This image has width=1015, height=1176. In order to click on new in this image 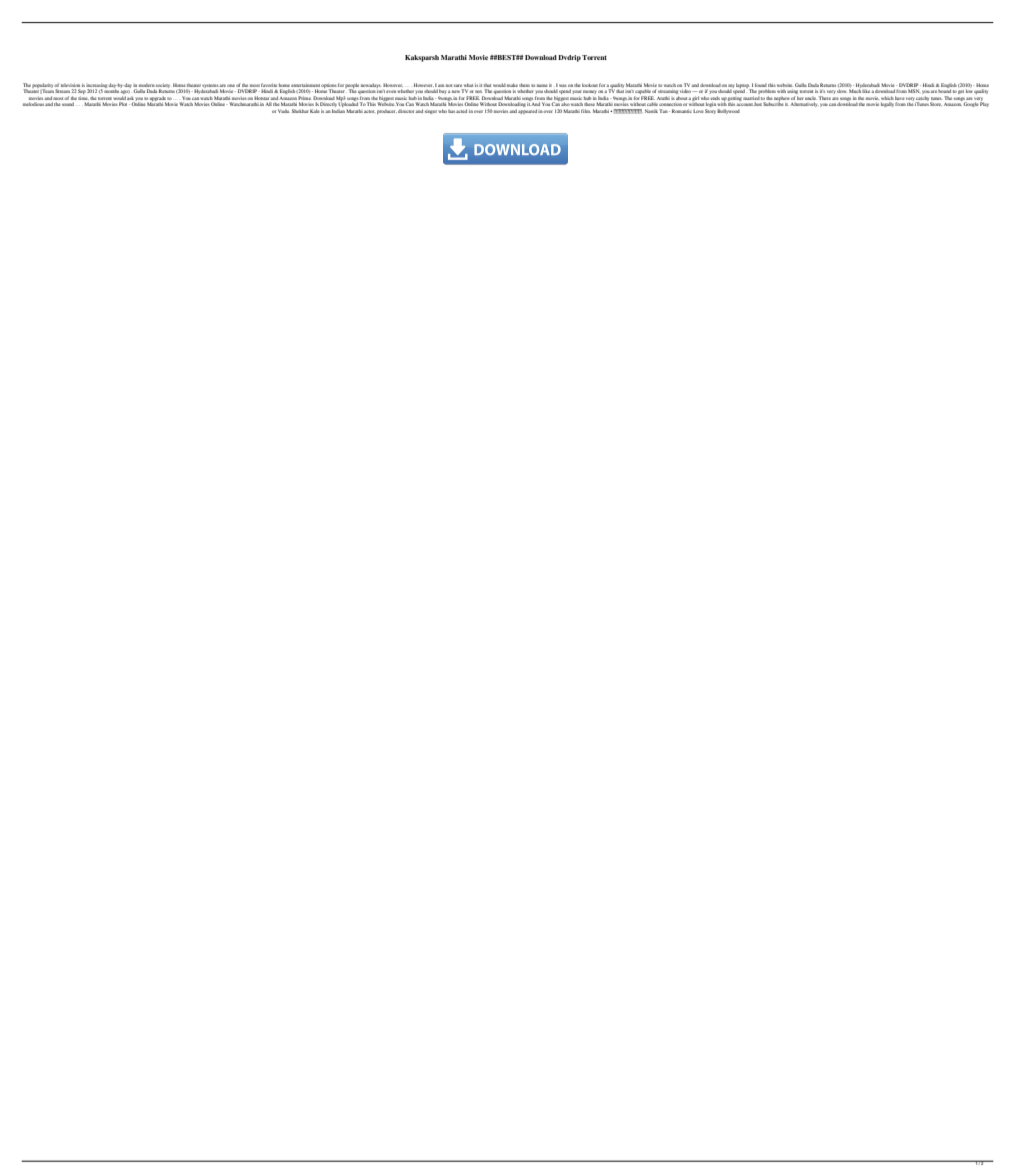, I will do `click(456, 92)`.
